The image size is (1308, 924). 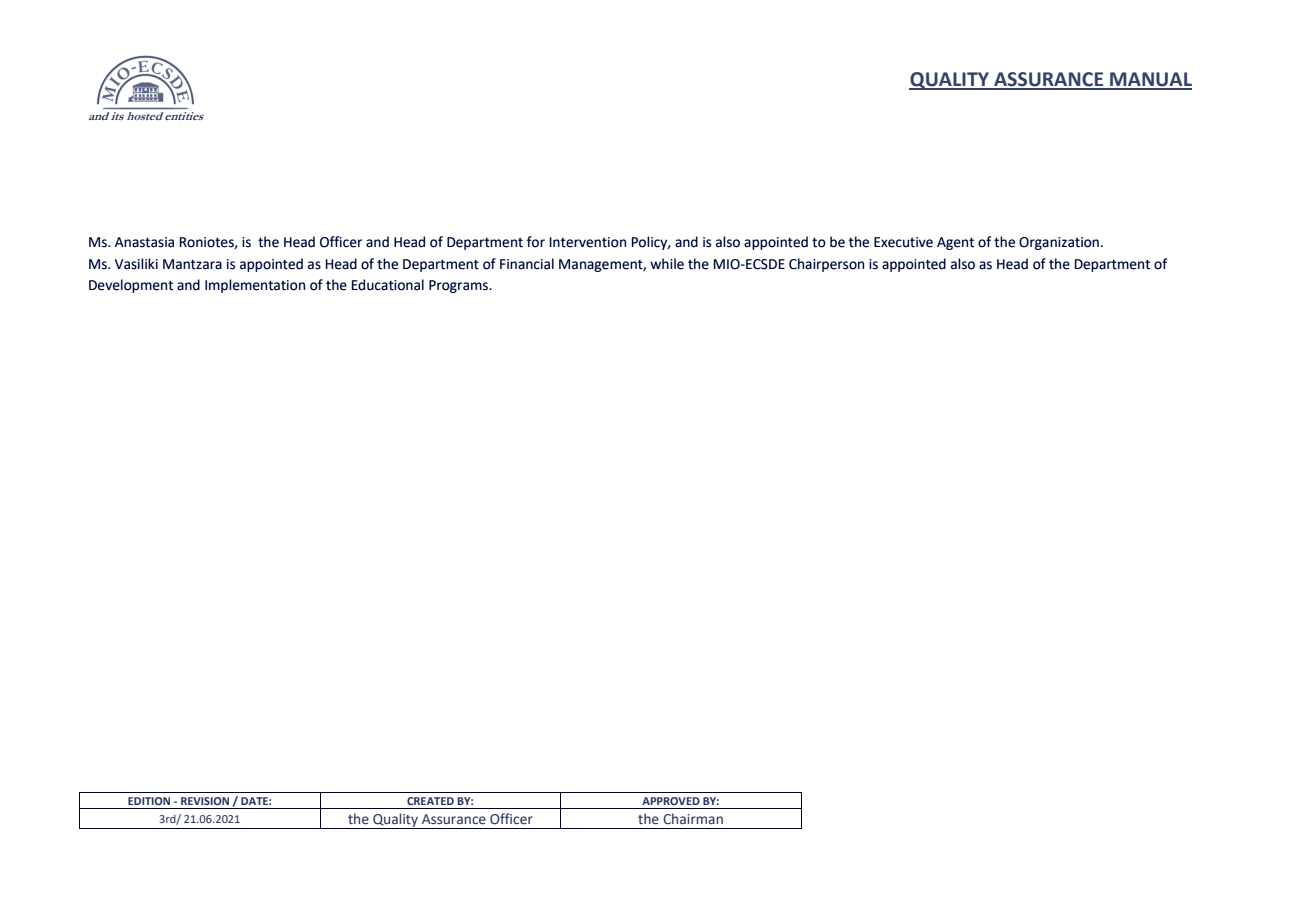 What do you see at coordinates (826, 265) in the document?
I see `Chairperson` at bounding box center [826, 265].
